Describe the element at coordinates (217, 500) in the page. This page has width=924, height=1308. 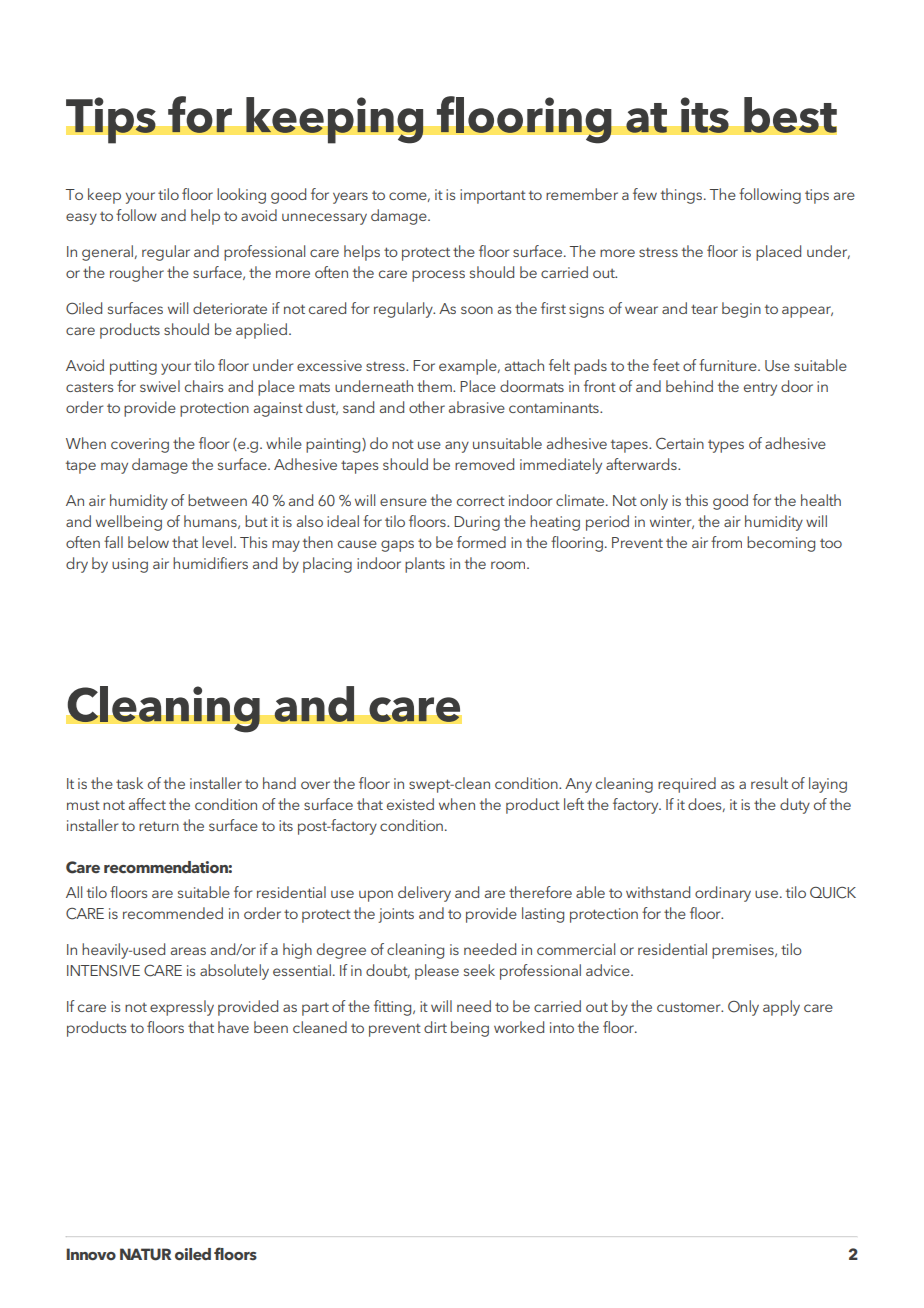
I see `between` at that location.
